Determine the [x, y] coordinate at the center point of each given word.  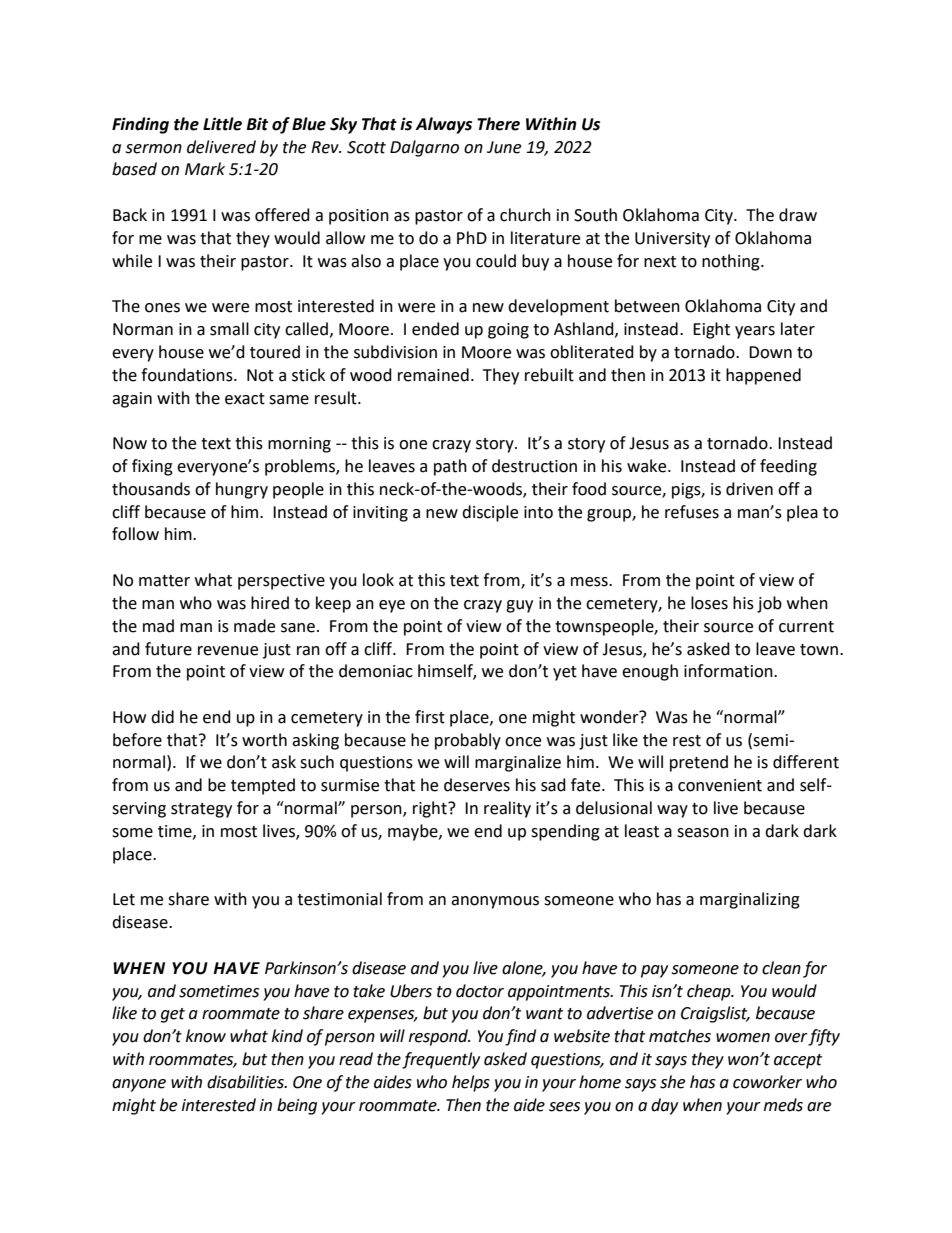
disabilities [246, 1082]
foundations [188, 375]
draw [798, 215]
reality [507, 809]
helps [471, 1083]
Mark [205, 169]
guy [519, 606]
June [504, 147]
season [703, 833]
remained [433, 375]
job [769, 604]
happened [763, 376]
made [254, 626]
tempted [263, 786]
